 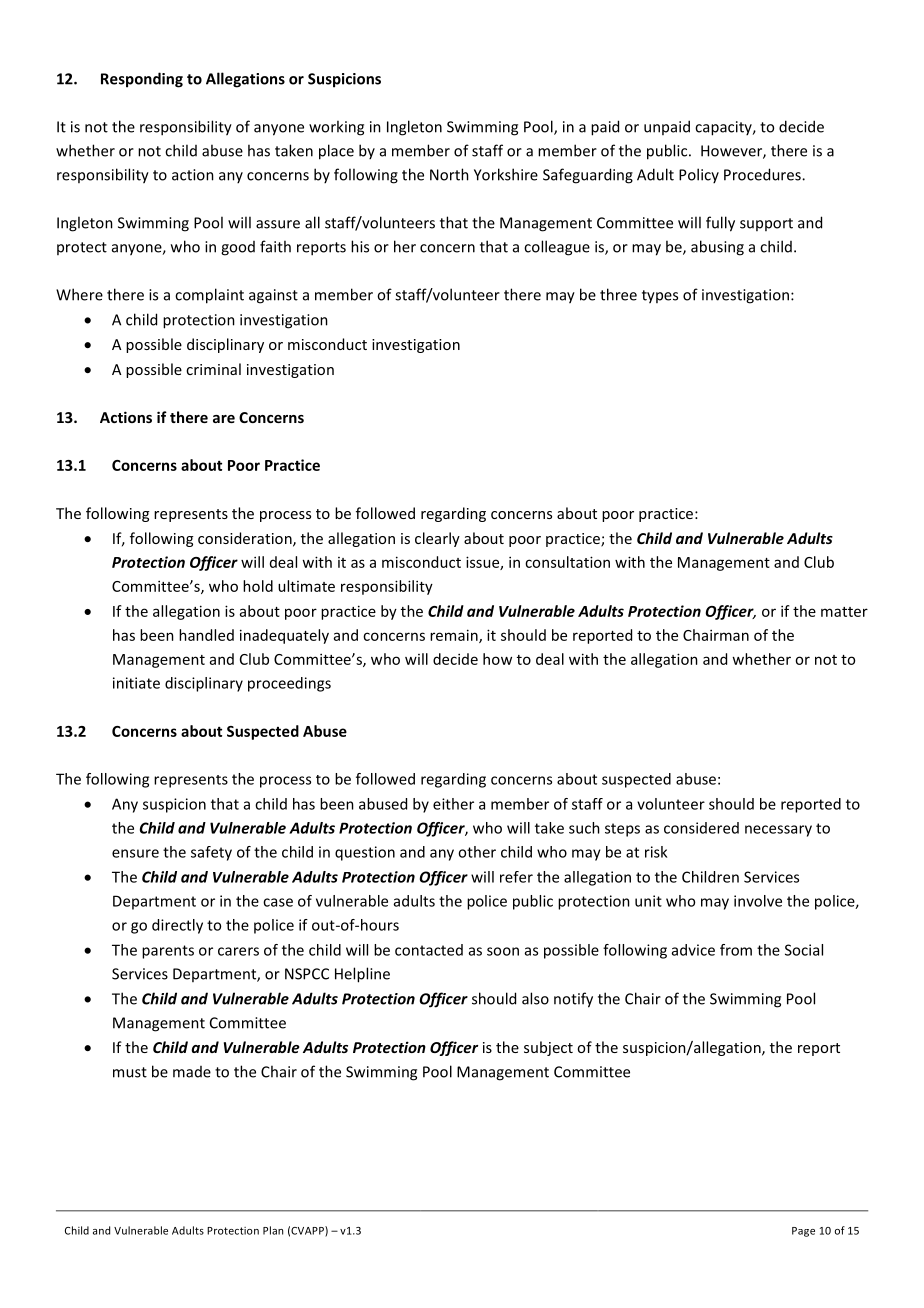 What do you see at coordinates (844, 612) in the screenshot?
I see `matter` at bounding box center [844, 612].
